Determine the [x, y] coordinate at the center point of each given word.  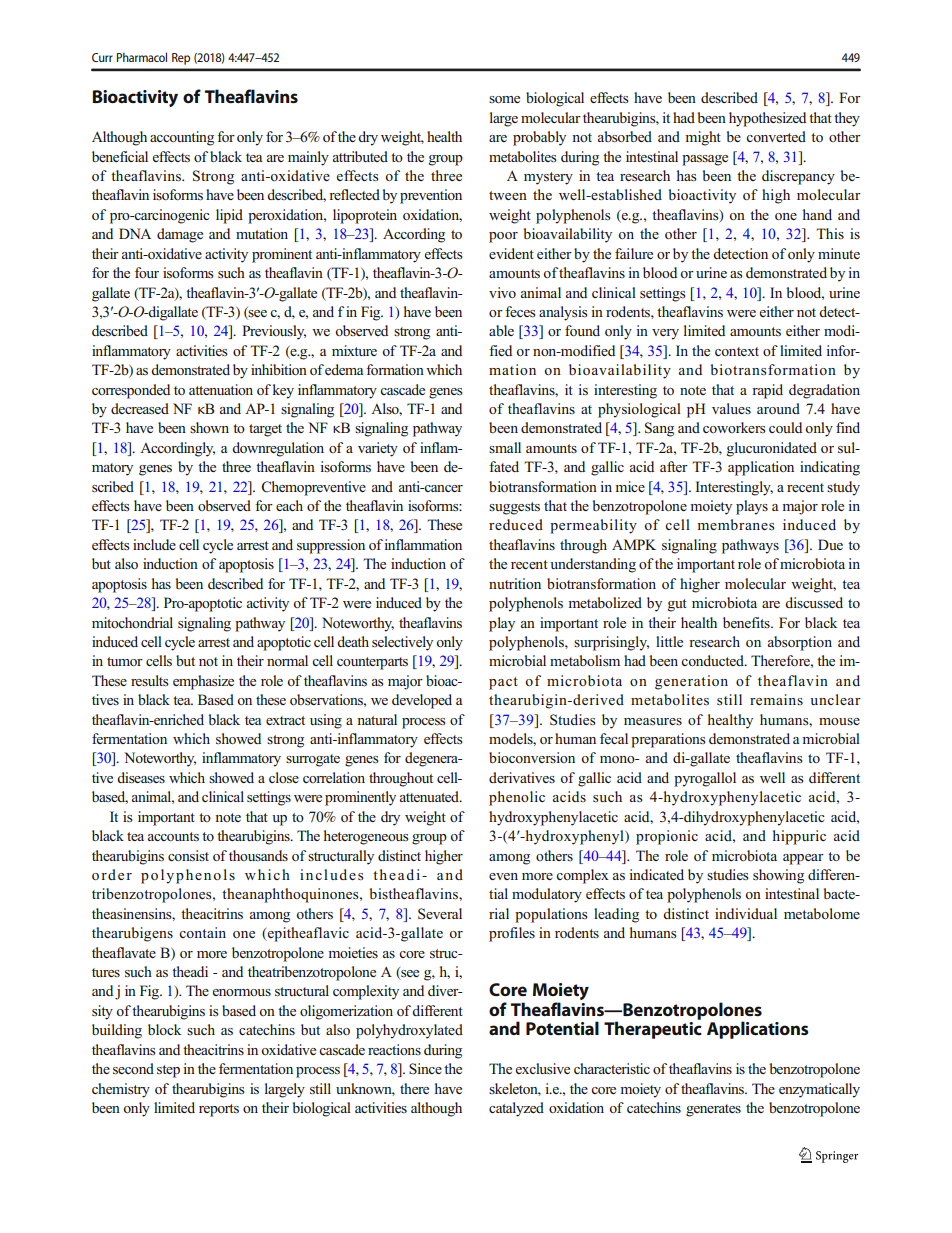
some [504, 99]
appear [803, 859]
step [168, 1071]
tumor [125, 661]
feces [520, 311]
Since [425, 1068]
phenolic [517, 798]
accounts [173, 836]
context [737, 351]
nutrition [515, 583]
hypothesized [767, 119]
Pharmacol [142, 57]
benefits [747, 622]
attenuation [221, 389]
